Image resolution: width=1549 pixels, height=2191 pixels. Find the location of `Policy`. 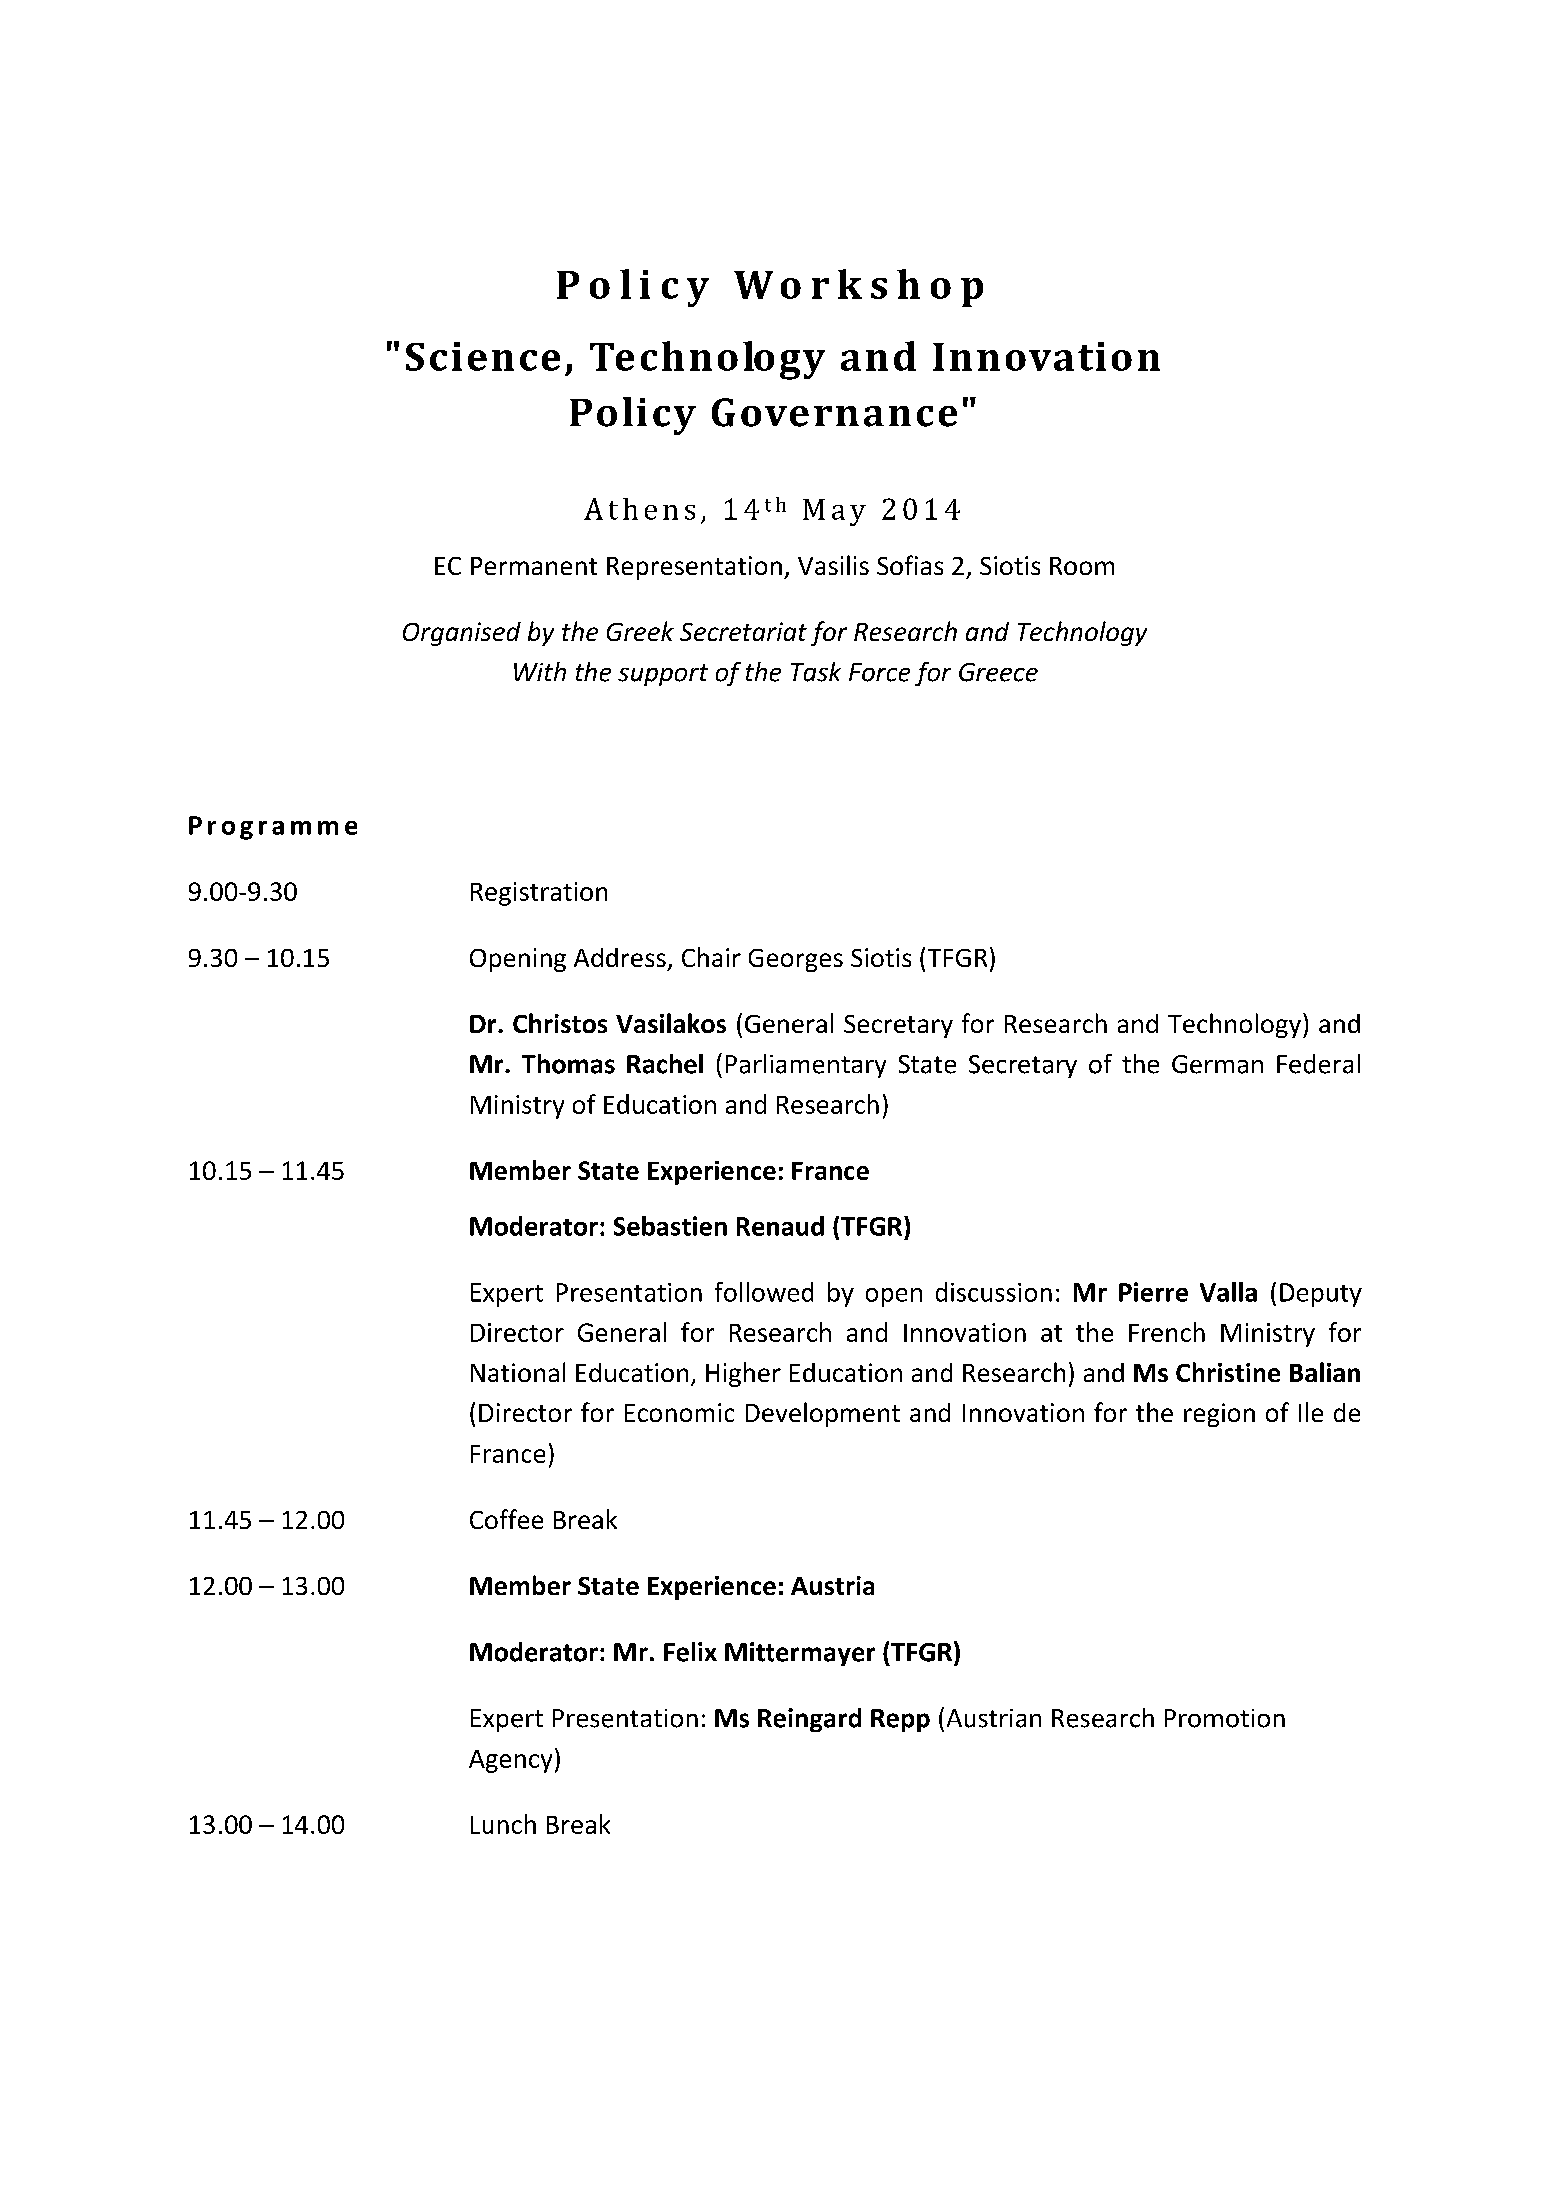

Policy is located at coordinates (633, 416).
